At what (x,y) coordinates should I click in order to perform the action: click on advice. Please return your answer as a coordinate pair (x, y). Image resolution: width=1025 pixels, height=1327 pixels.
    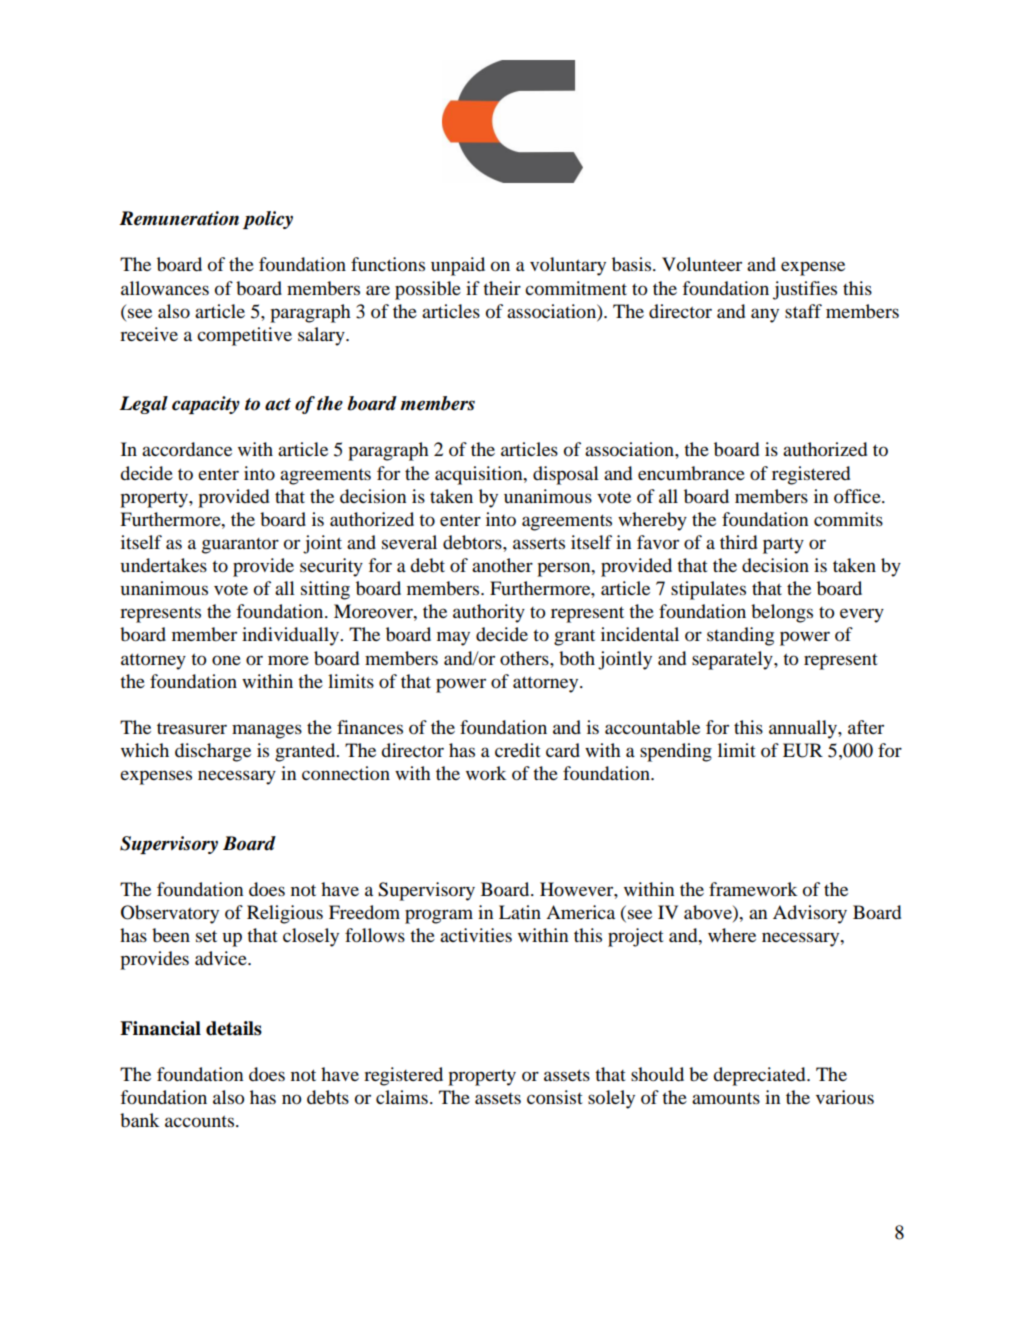
    Looking at the image, I should click on (222, 958).
